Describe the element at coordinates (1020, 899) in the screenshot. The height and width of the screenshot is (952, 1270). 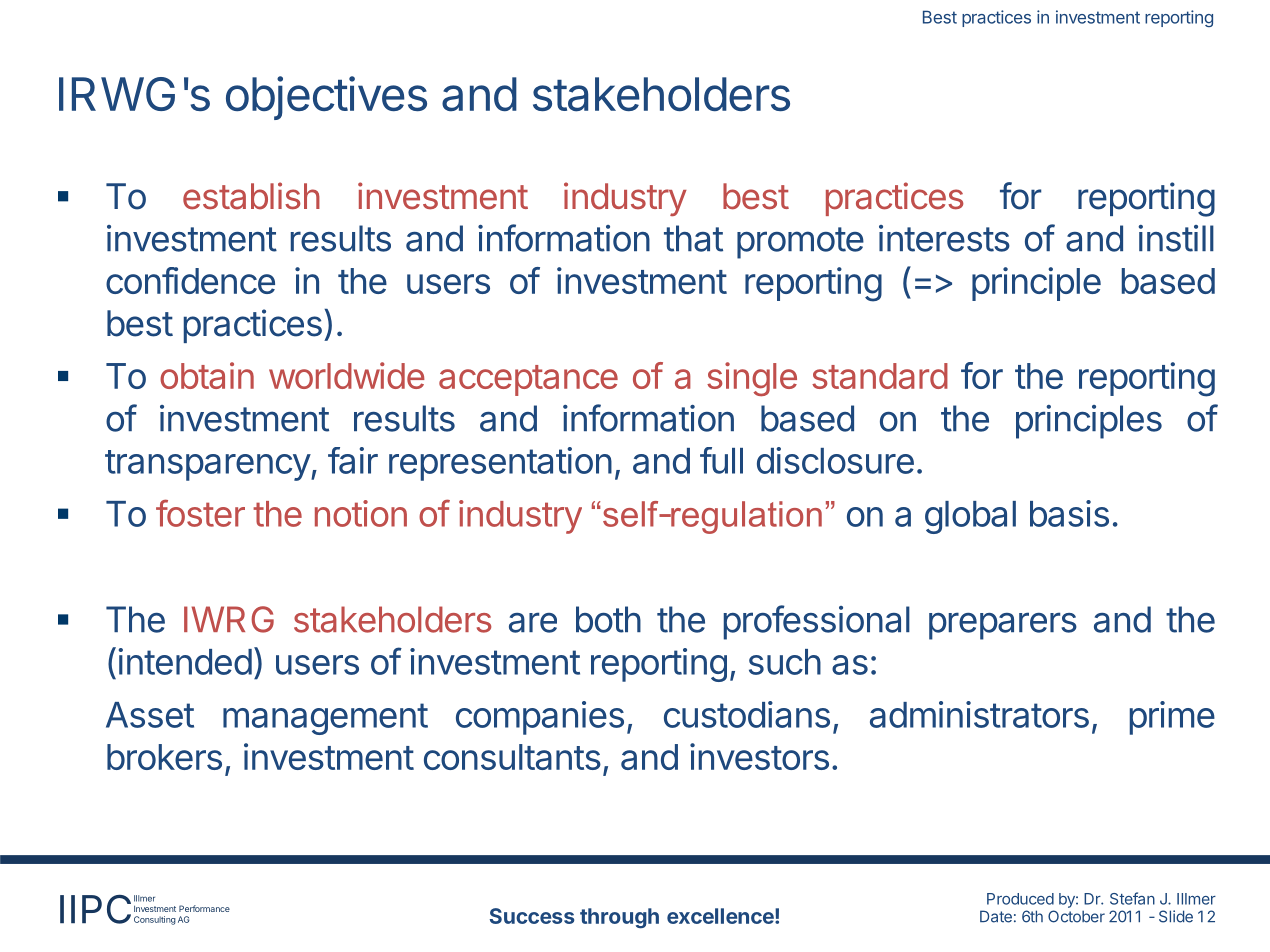
I see `Produced` at that location.
